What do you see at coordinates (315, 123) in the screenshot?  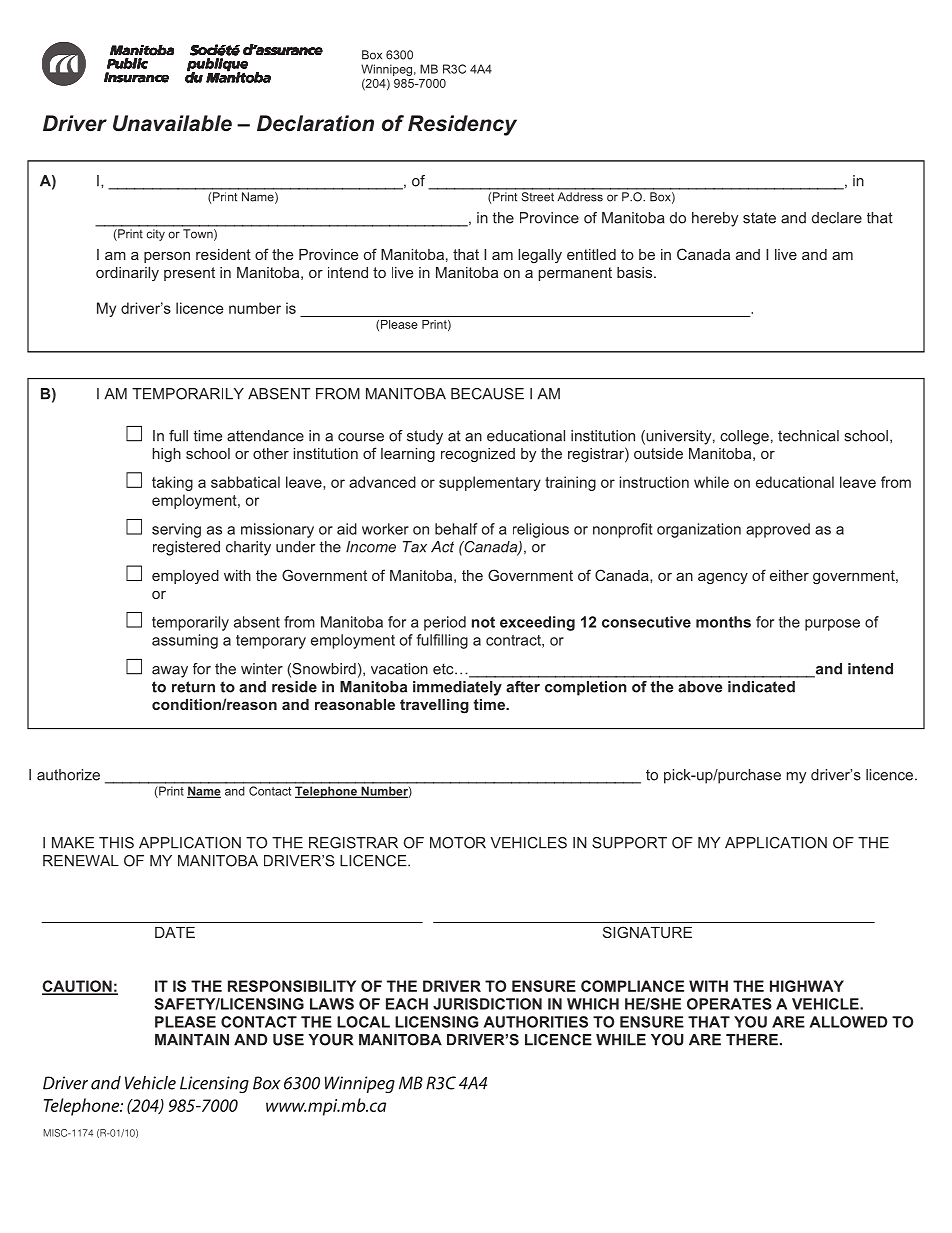 I see `Declaration` at bounding box center [315, 123].
